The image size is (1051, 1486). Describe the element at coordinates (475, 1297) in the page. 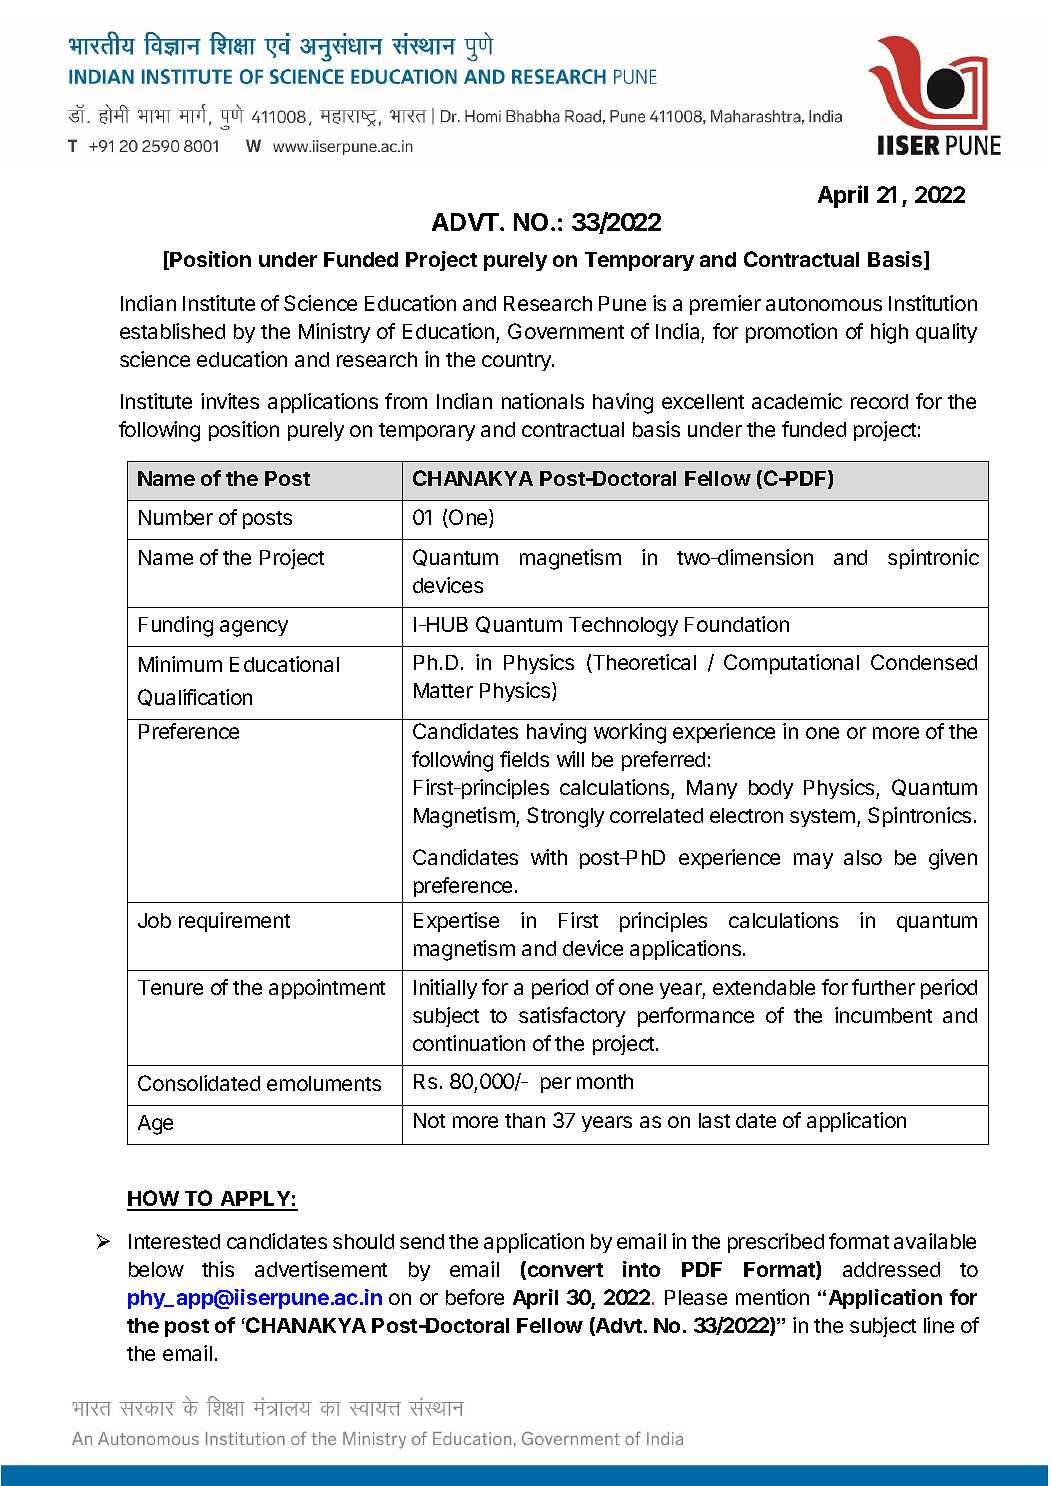

I see `before` at that location.
